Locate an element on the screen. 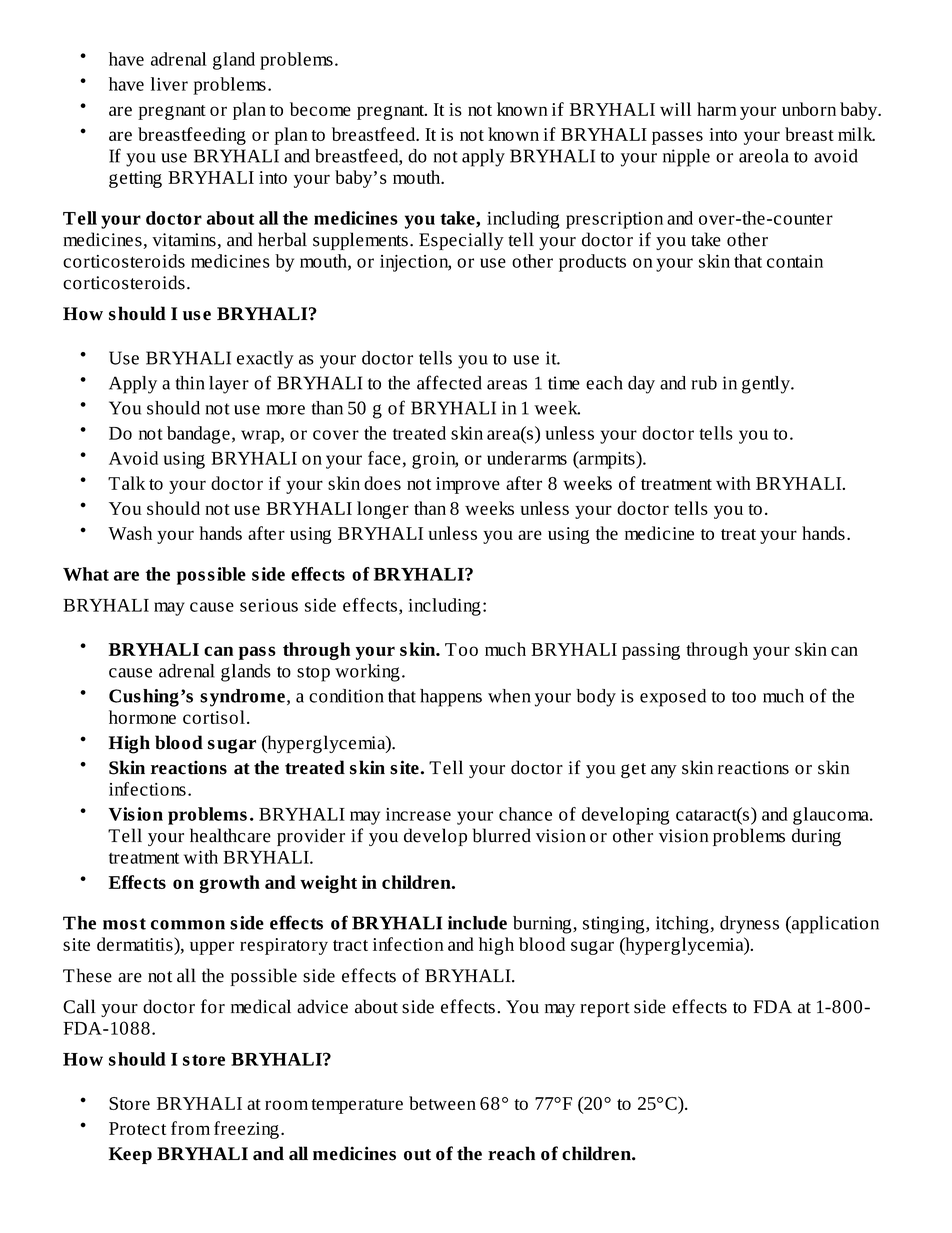  exposed is located at coordinates (673, 698).
